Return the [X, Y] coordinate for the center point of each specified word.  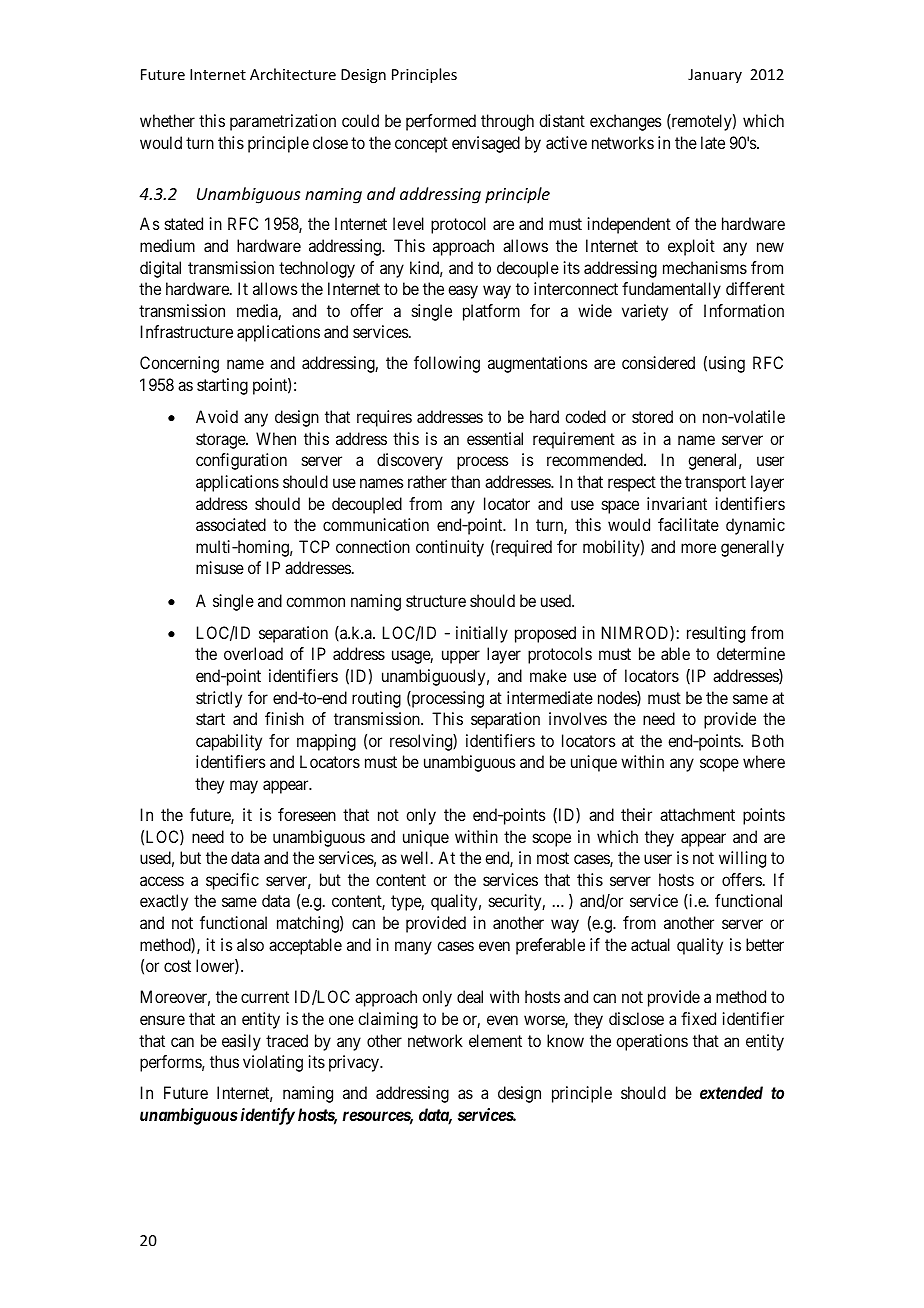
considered [658, 362]
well [416, 857]
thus [224, 1061]
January [715, 76]
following [447, 364]
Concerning [179, 364]
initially [482, 634]
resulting [716, 634]
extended [731, 1092]
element [495, 1040]
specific [232, 881]
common [315, 602]
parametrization [283, 122]
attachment [697, 814]
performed [441, 122]
